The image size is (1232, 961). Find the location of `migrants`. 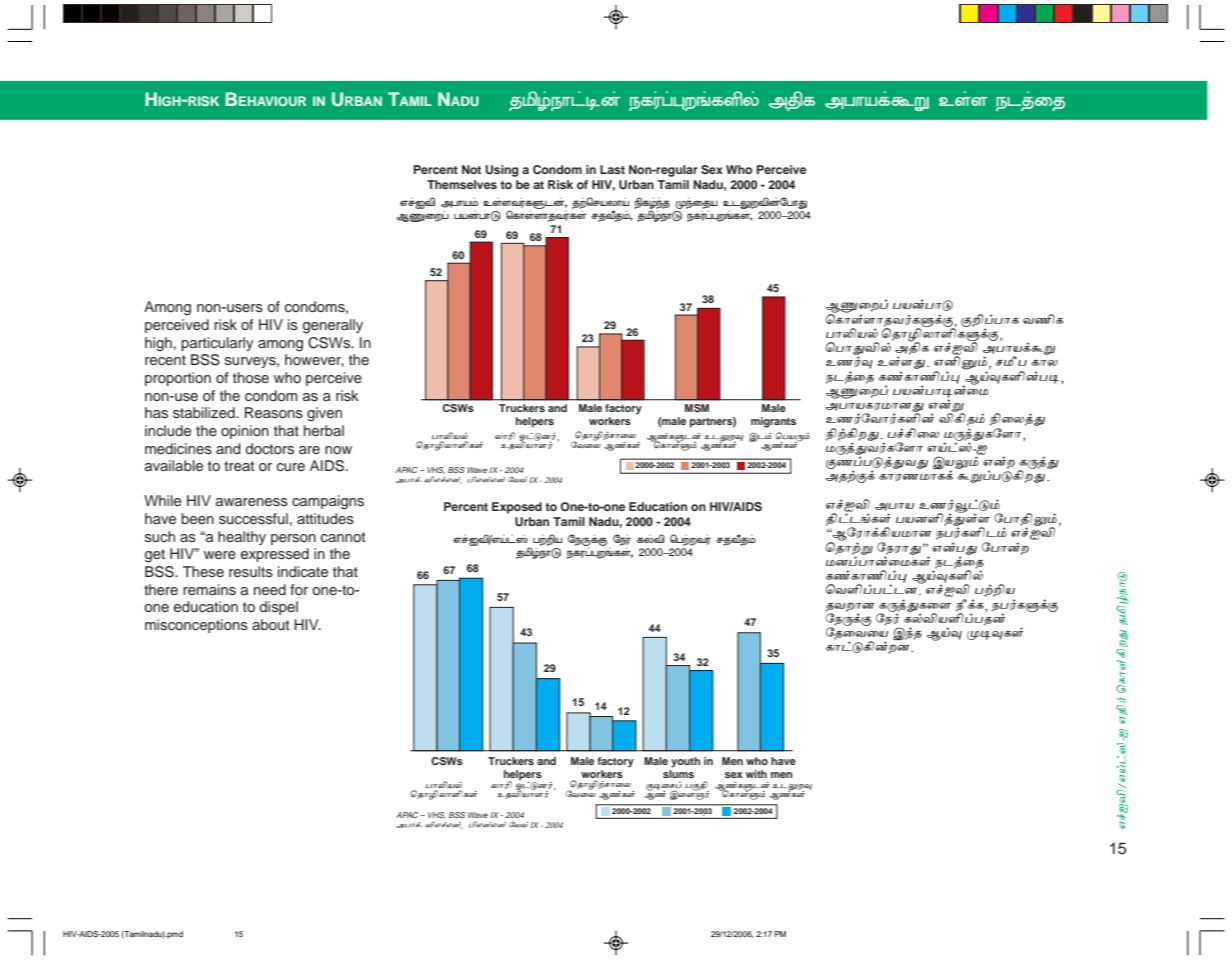

migrants is located at coordinates (773, 422).
